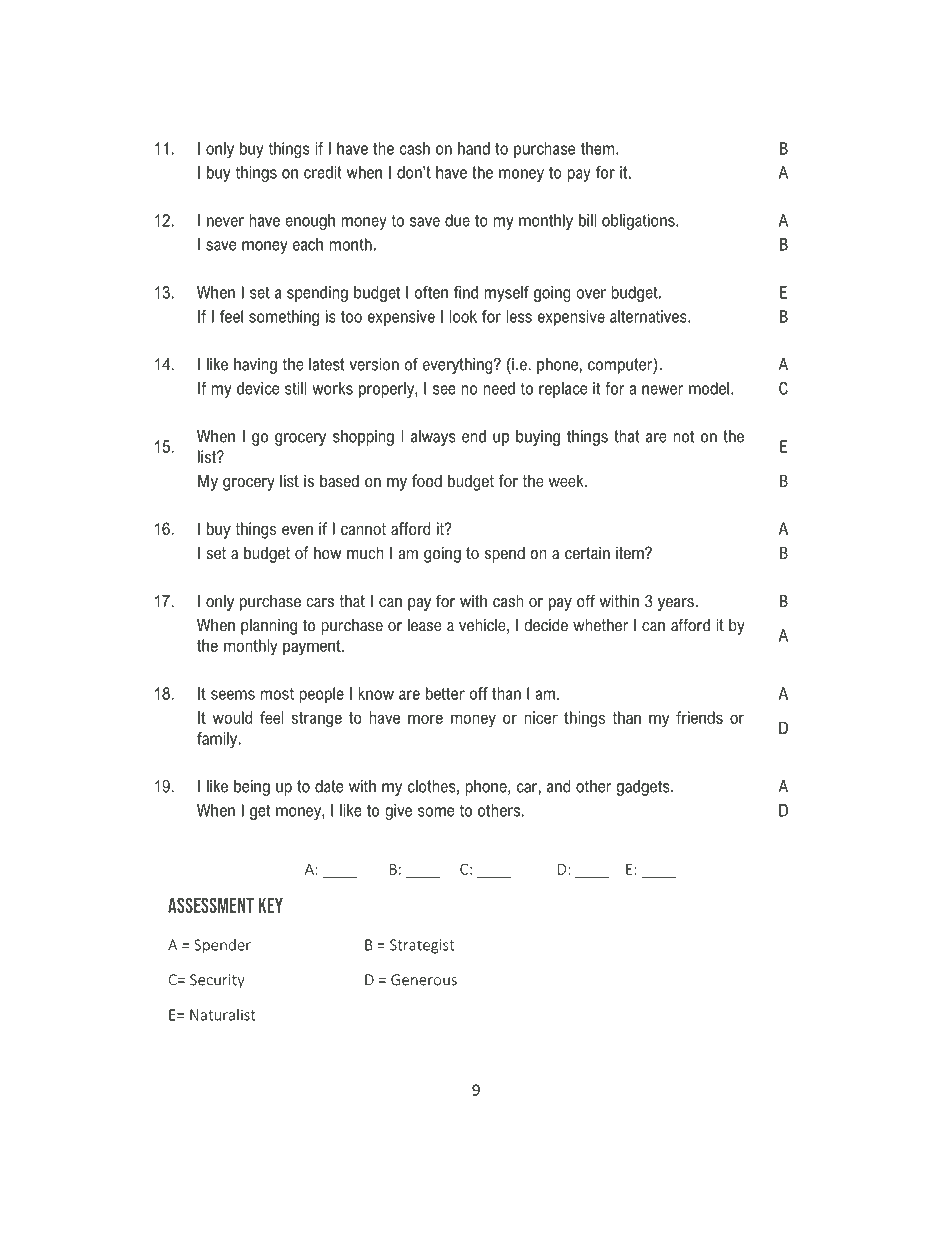 The image size is (952, 1233). What do you see at coordinates (297, 530) in the screenshot?
I see `even` at bounding box center [297, 530].
